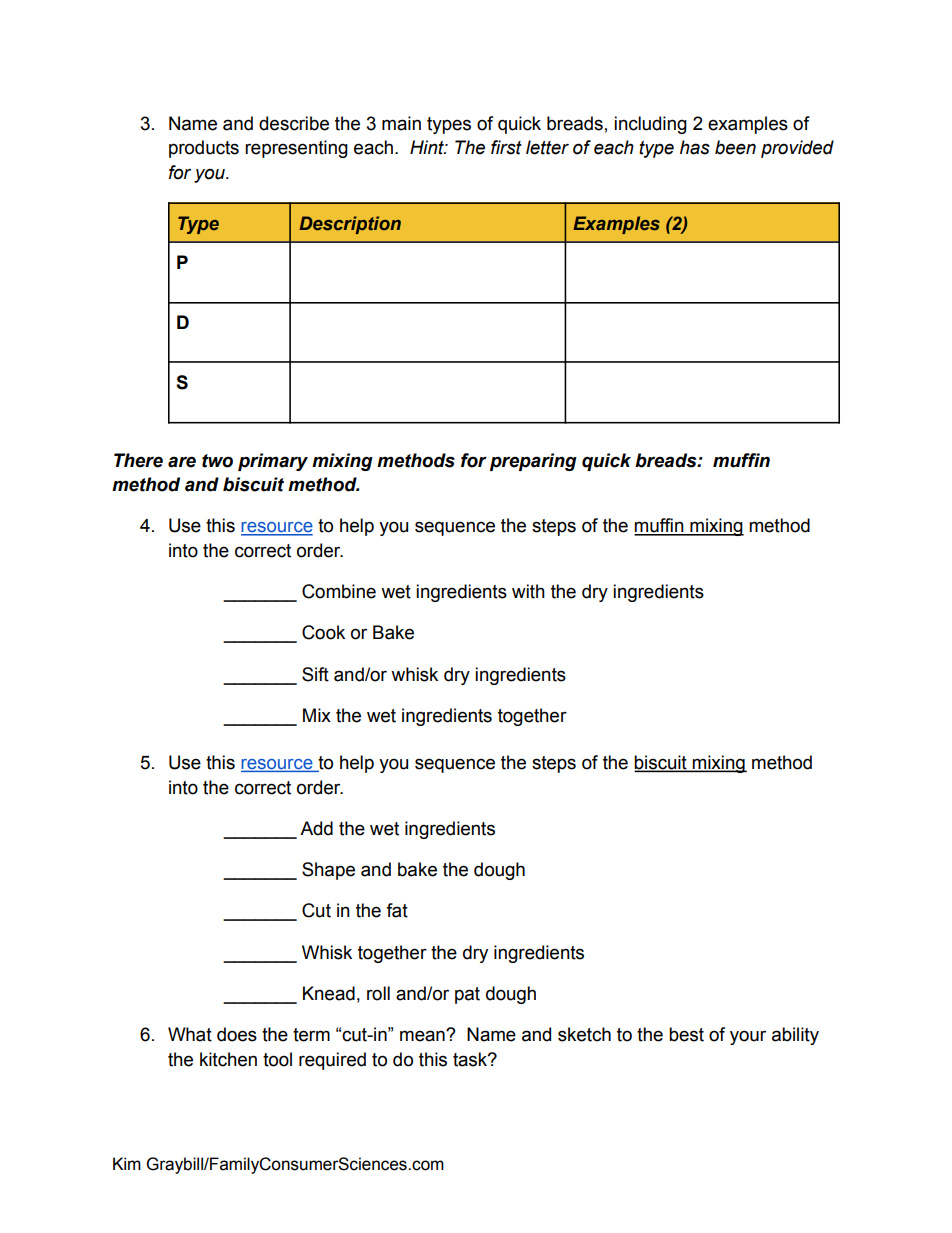 The image size is (952, 1233). I want to click on best, so click(686, 1034).
